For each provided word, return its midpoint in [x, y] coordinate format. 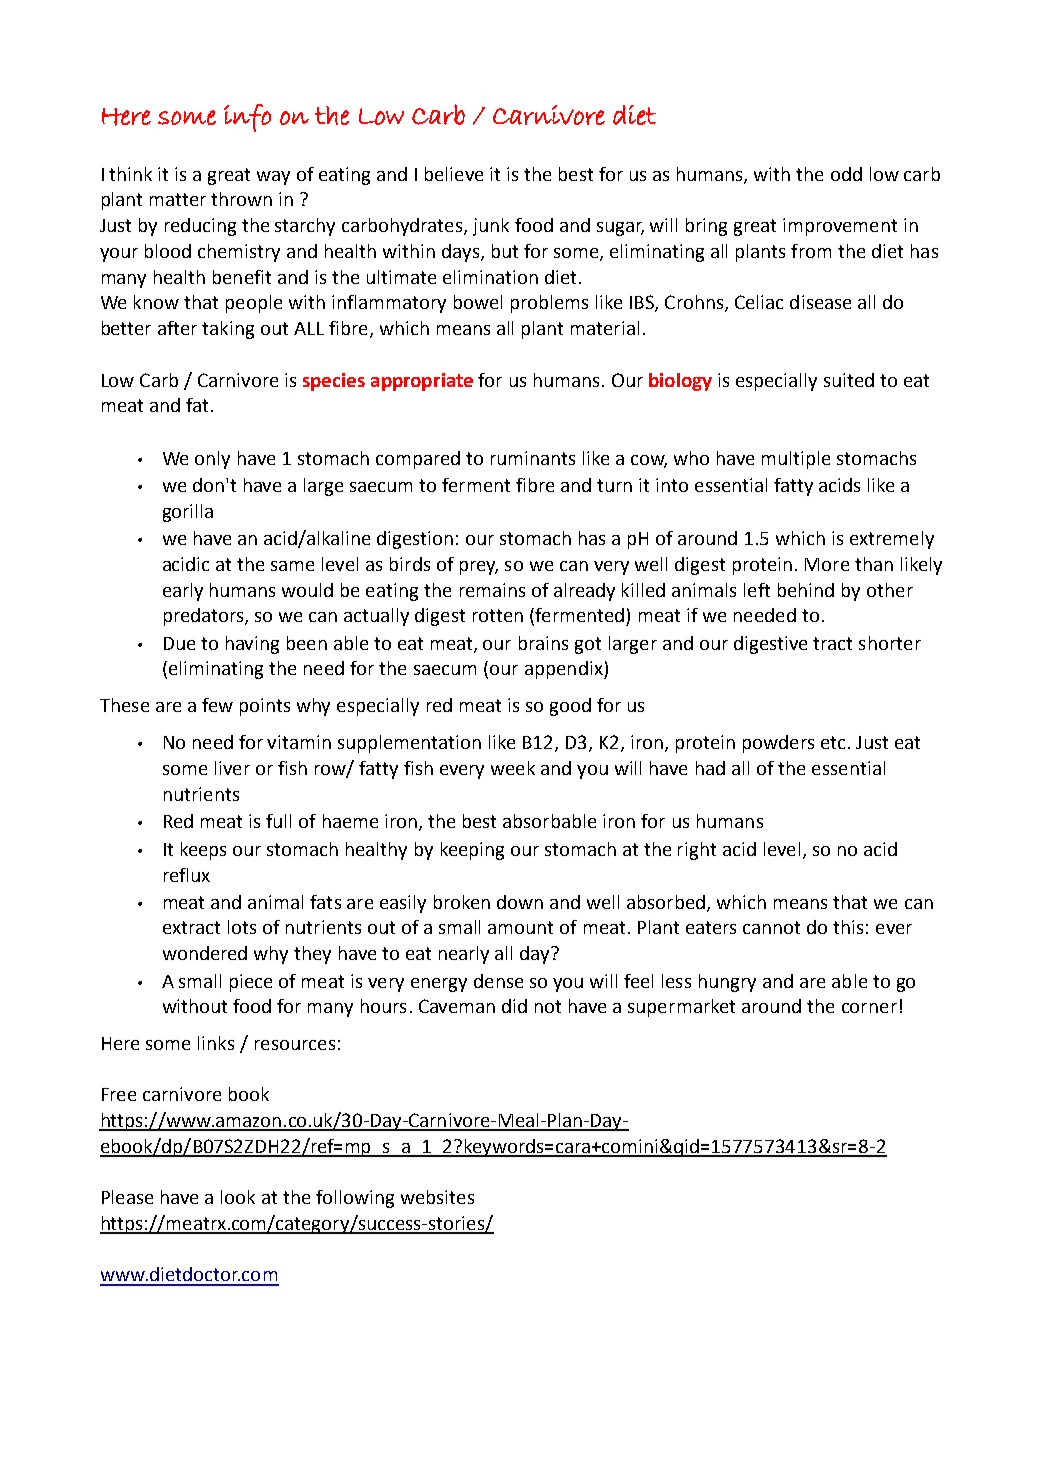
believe [454, 174]
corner [869, 1008]
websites [437, 1197]
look [238, 1197]
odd [846, 174]
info [247, 118]
